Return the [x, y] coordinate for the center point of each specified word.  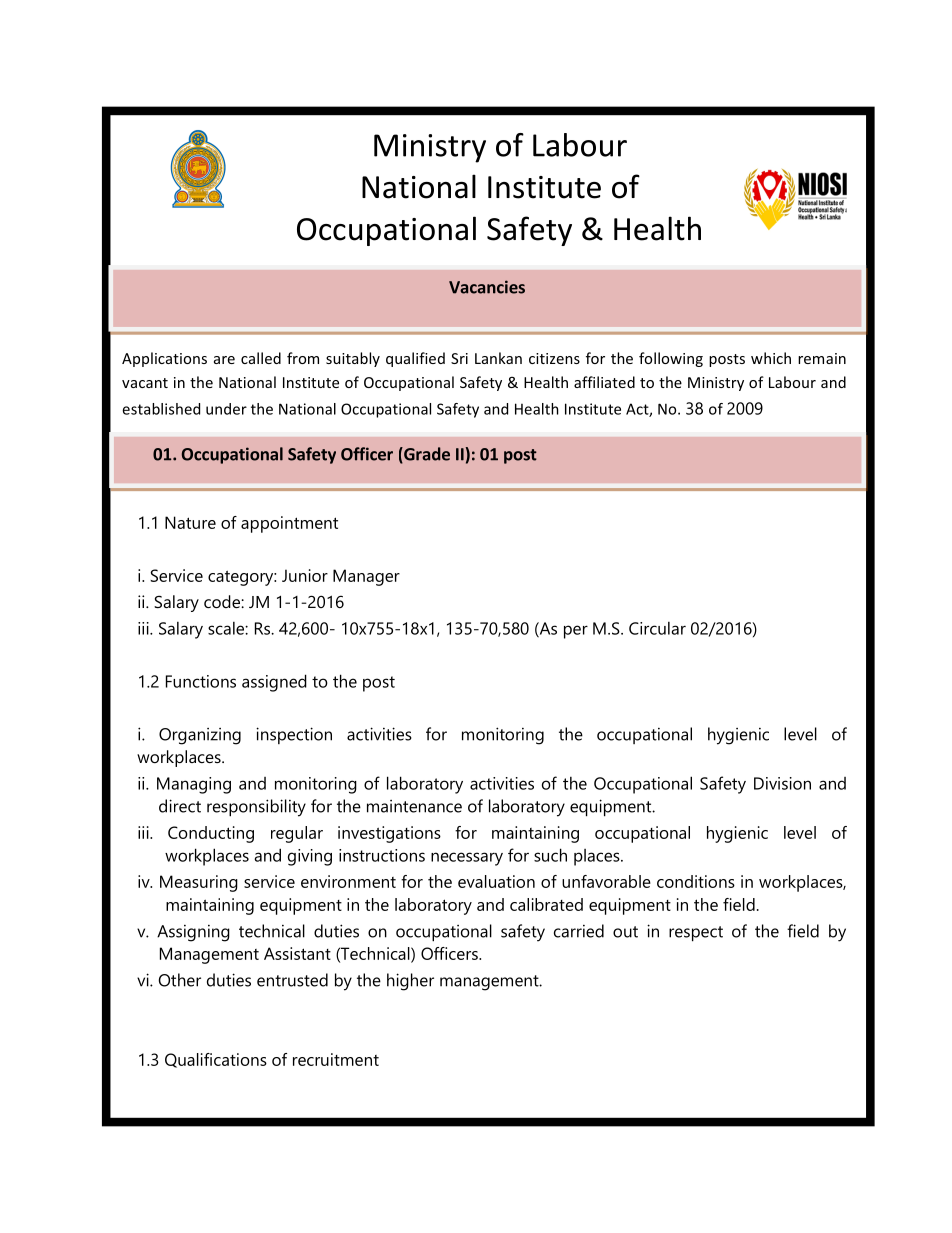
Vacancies [487, 287]
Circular [657, 628]
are [224, 360]
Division [782, 783]
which [771, 358]
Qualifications [216, 1060]
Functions [201, 681]
